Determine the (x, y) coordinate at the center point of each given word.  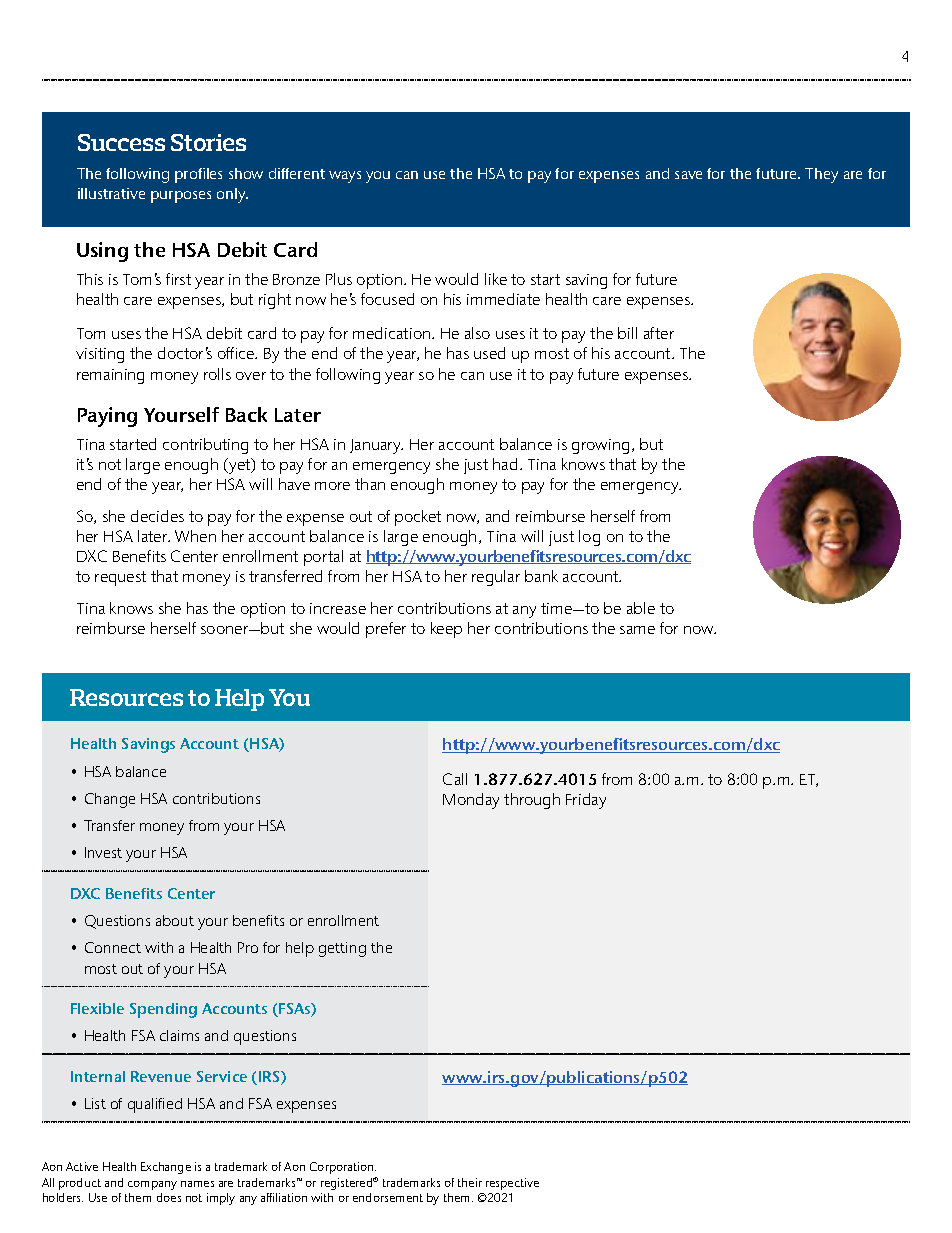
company (152, 1185)
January (376, 446)
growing (600, 446)
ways (345, 177)
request (120, 578)
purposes (181, 197)
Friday (586, 801)
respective (512, 1184)
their (470, 1182)
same (637, 630)
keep (446, 630)
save (688, 175)
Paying (107, 417)
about (175, 920)
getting (342, 949)
